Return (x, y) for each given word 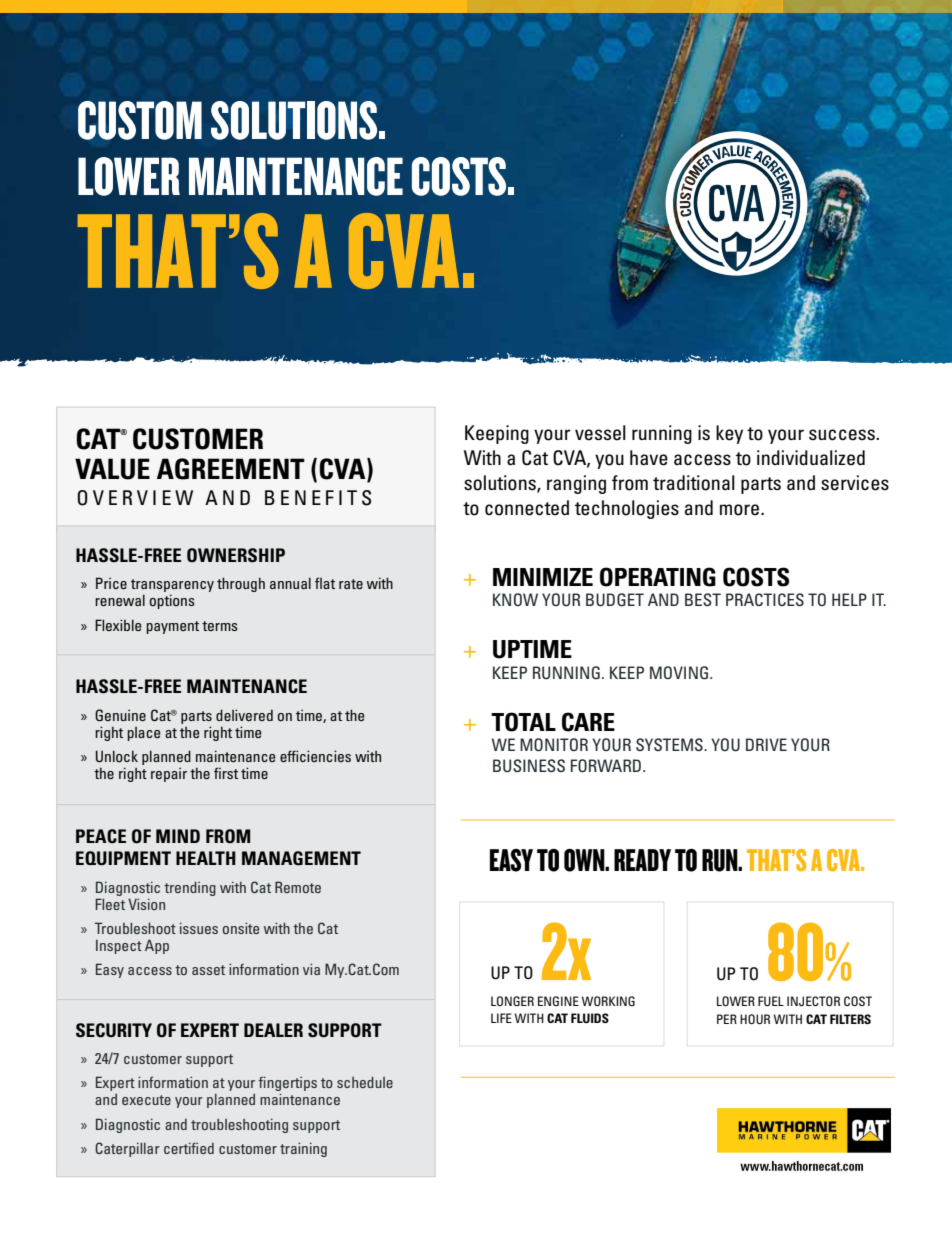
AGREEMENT (231, 469)
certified (189, 1148)
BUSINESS (529, 766)
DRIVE (766, 744)
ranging (576, 484)
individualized (811, 458)
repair (169, 775)
